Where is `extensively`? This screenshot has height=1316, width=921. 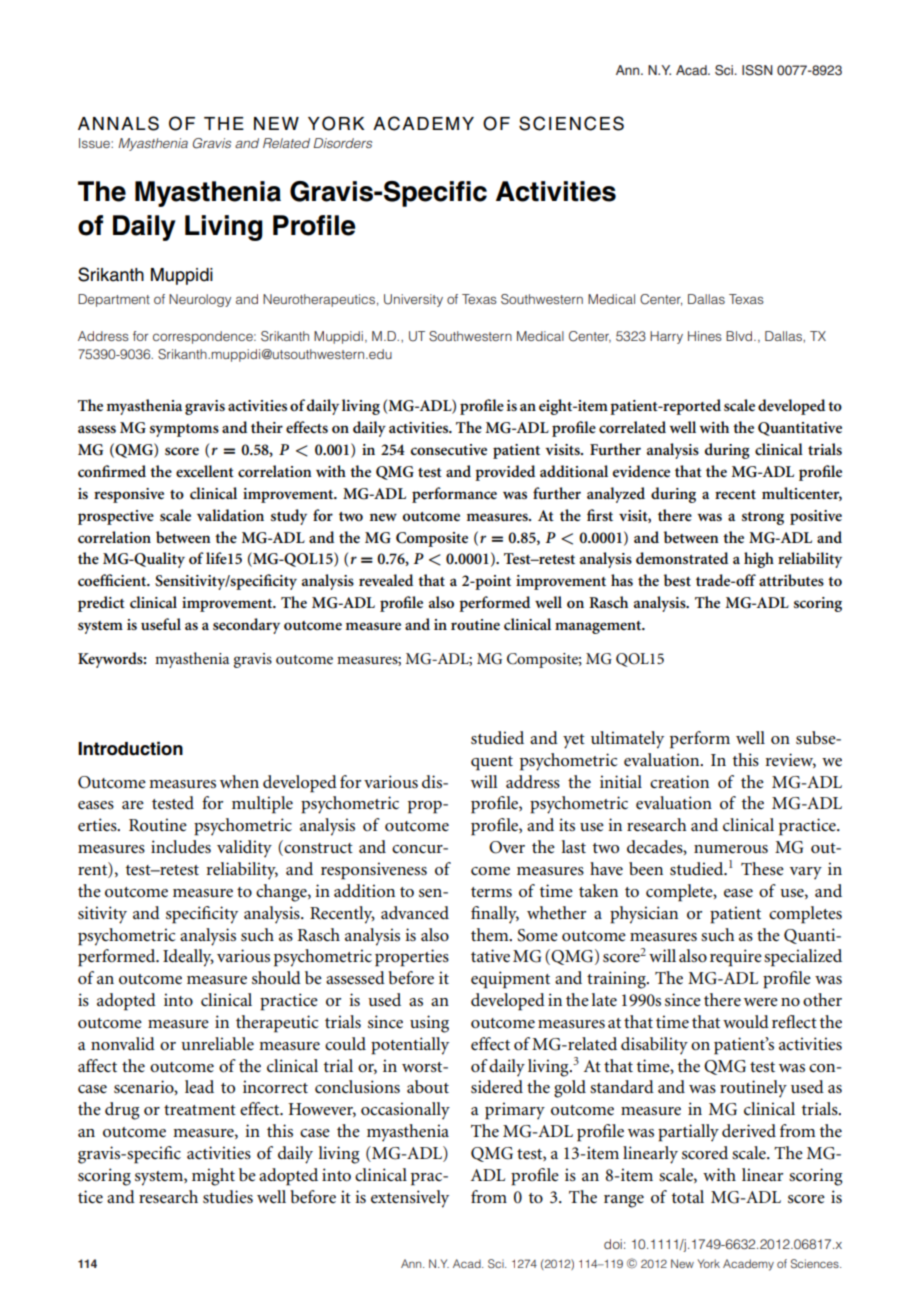 extensively is located at coordinates (410, 1199).
